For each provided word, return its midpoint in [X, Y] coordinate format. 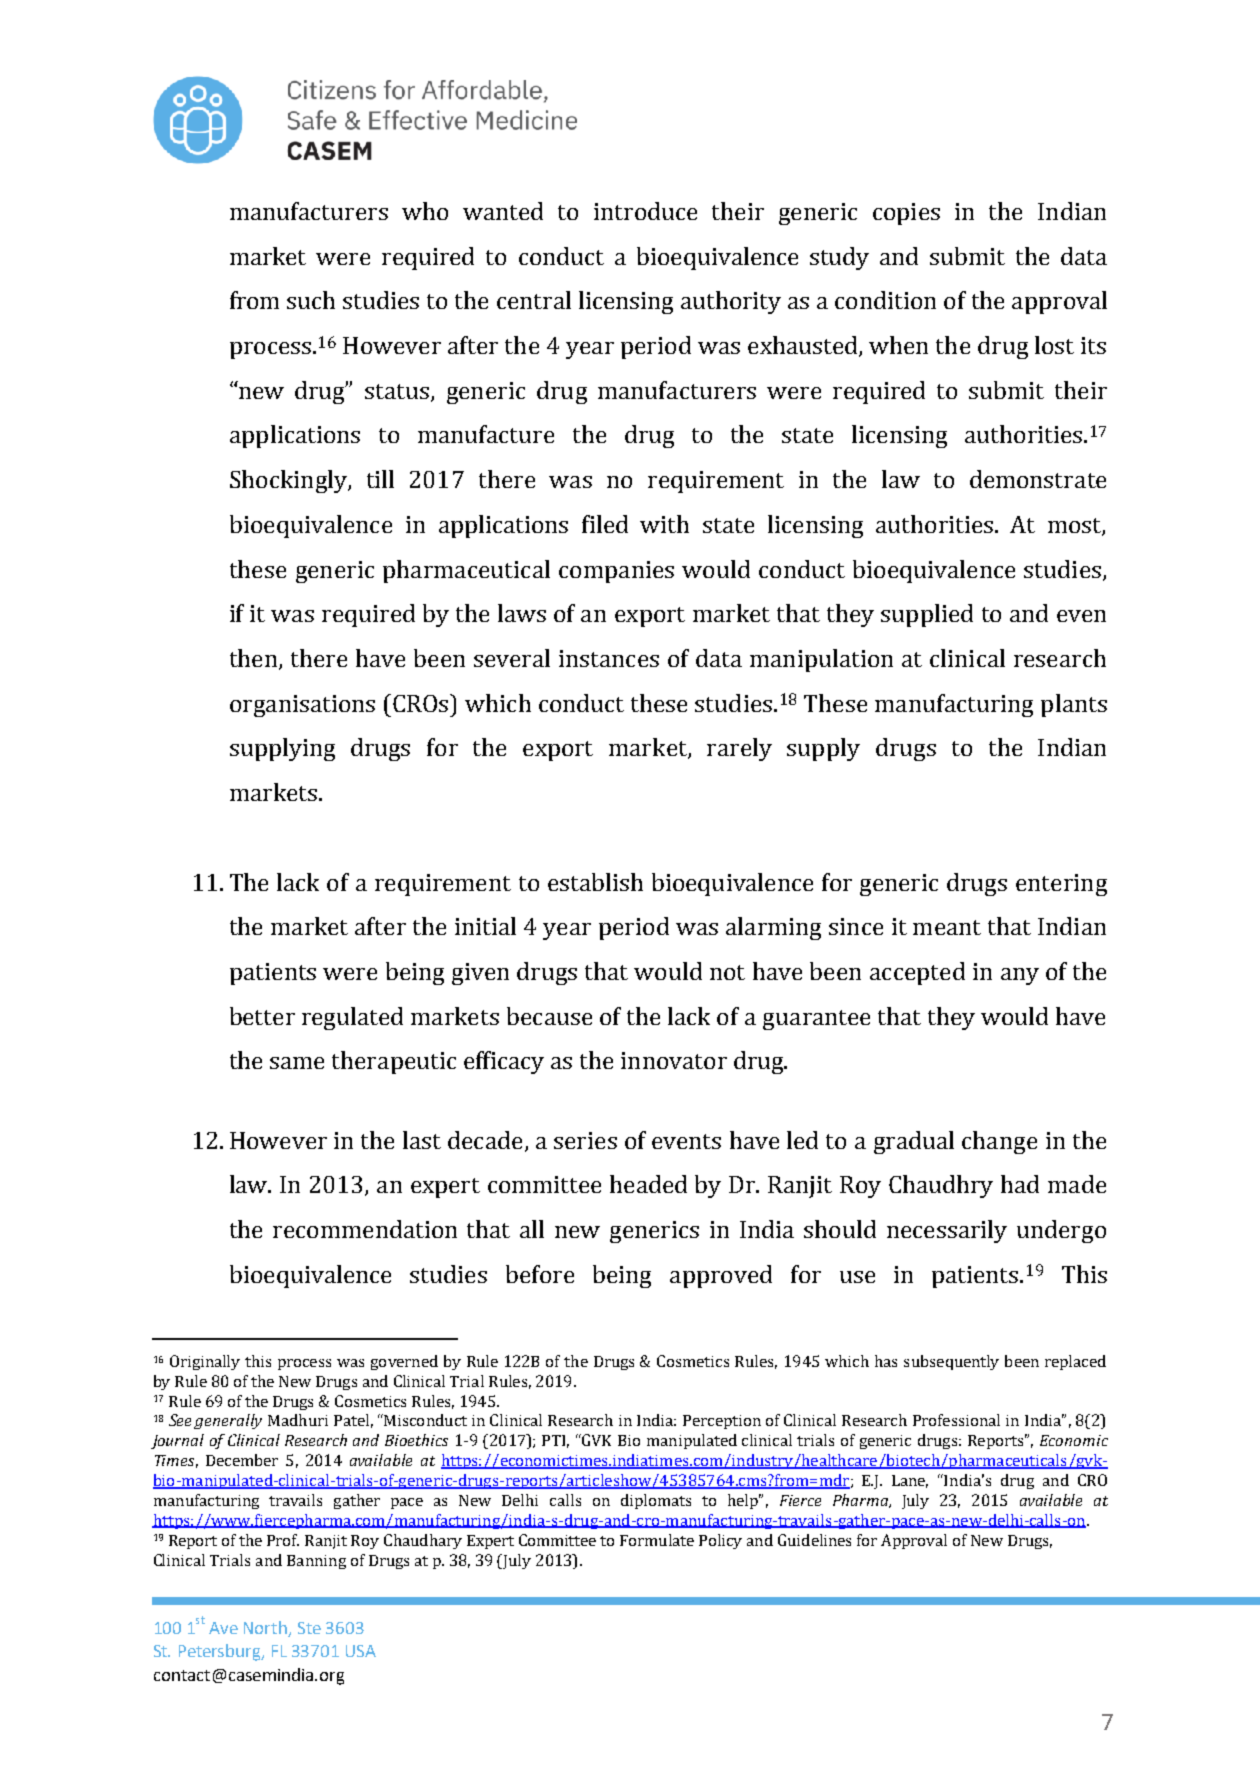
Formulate [657, 1540]
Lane [910, 1481]
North [266, 1629]
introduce [645, 211]
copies [906, 214]
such [311, 300]
